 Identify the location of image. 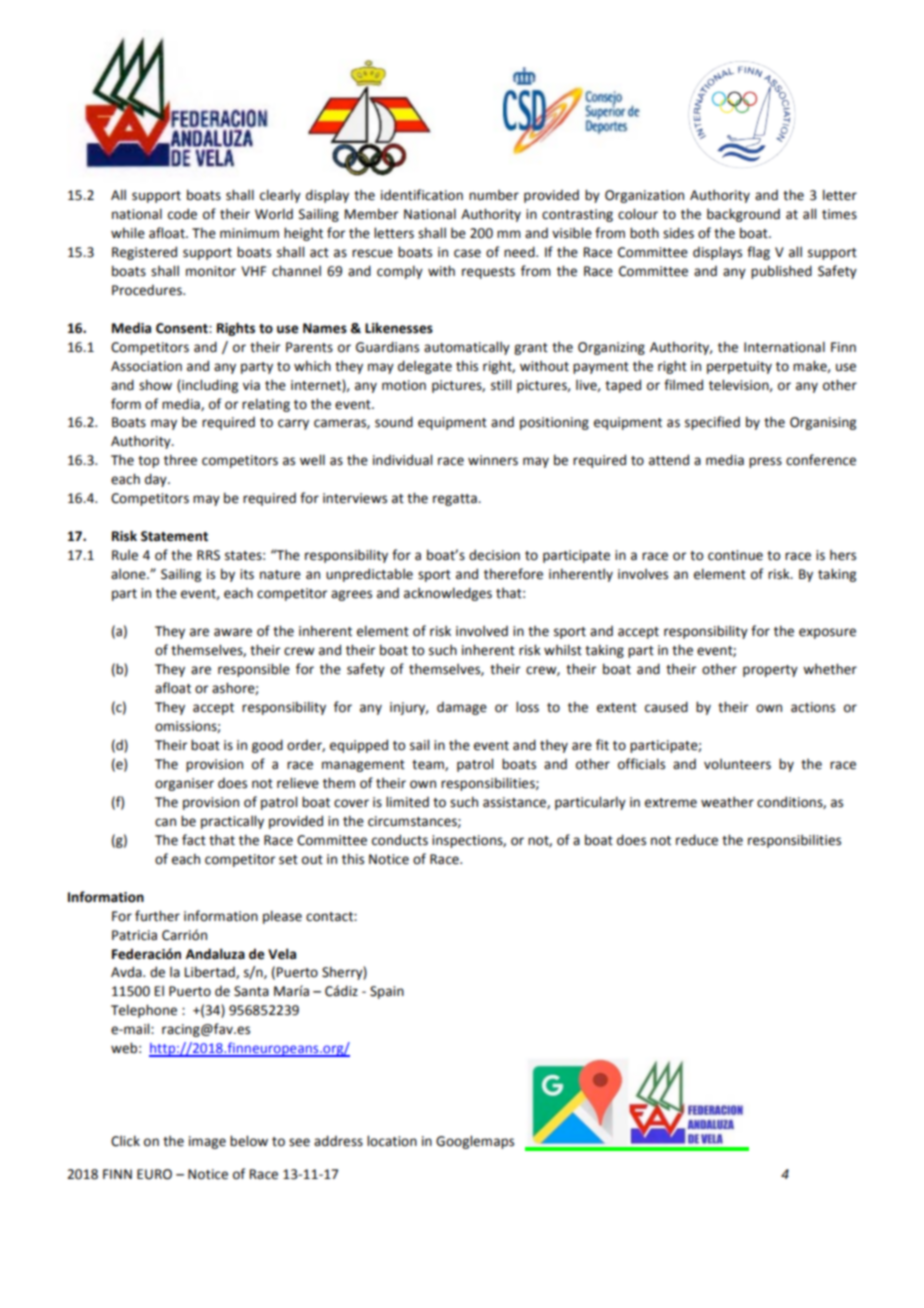
(207, 1142).
